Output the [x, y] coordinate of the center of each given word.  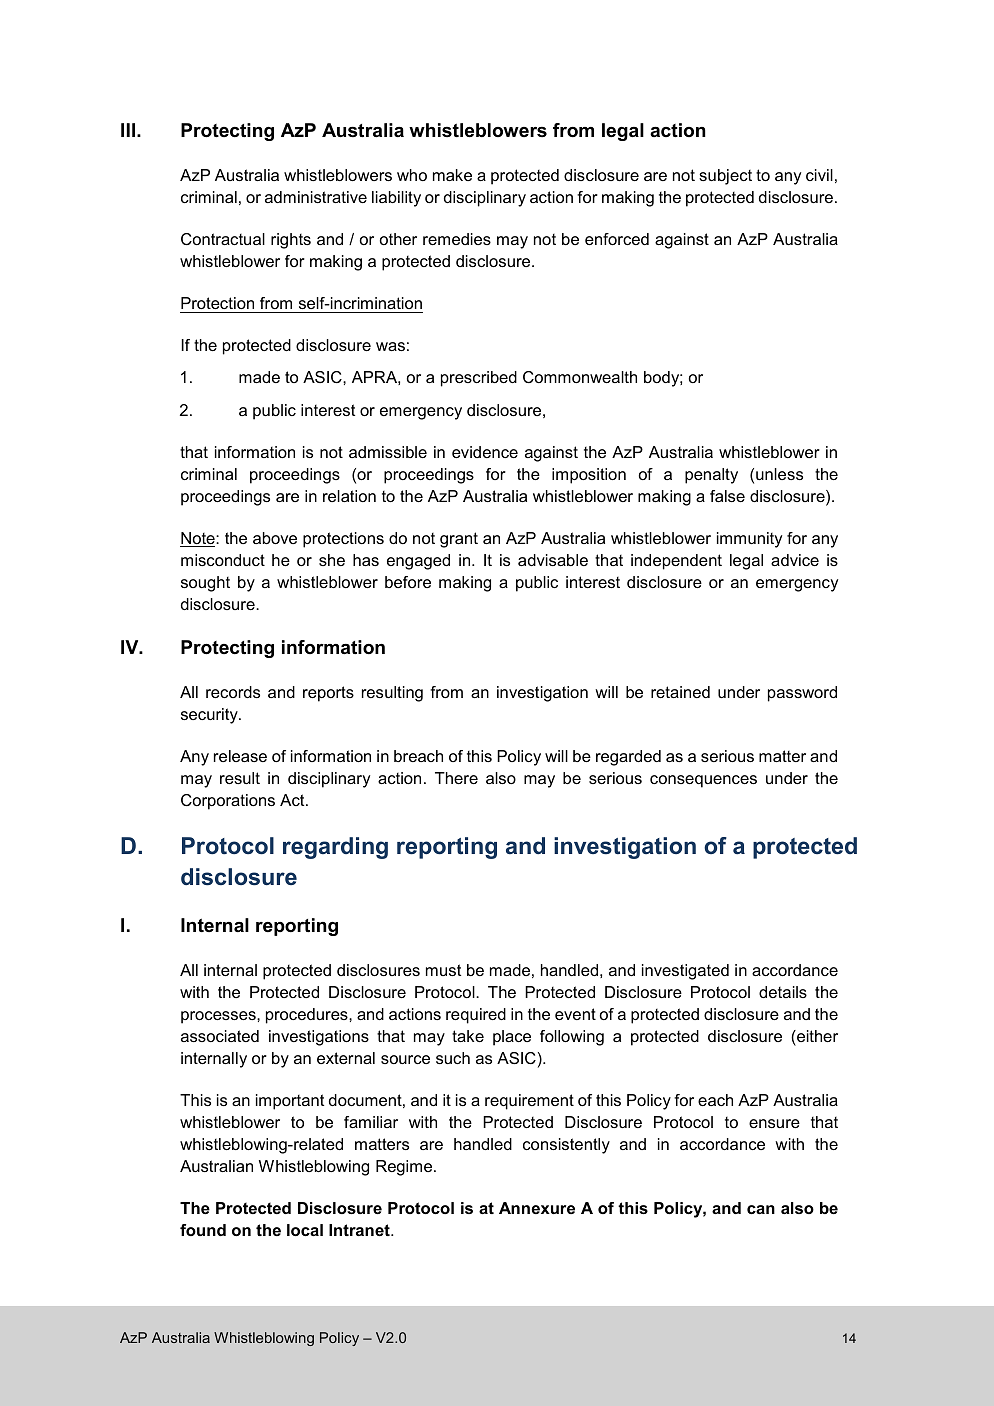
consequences [703, 781]
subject [725, 177]
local [305, 1230]
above [275, 538]
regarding [335, 848]
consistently [566, 1146]
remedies [457, 239]
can [761, 1209]
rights [291, 241]
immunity [749, 540]
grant [459, 540]
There [456, 778]
